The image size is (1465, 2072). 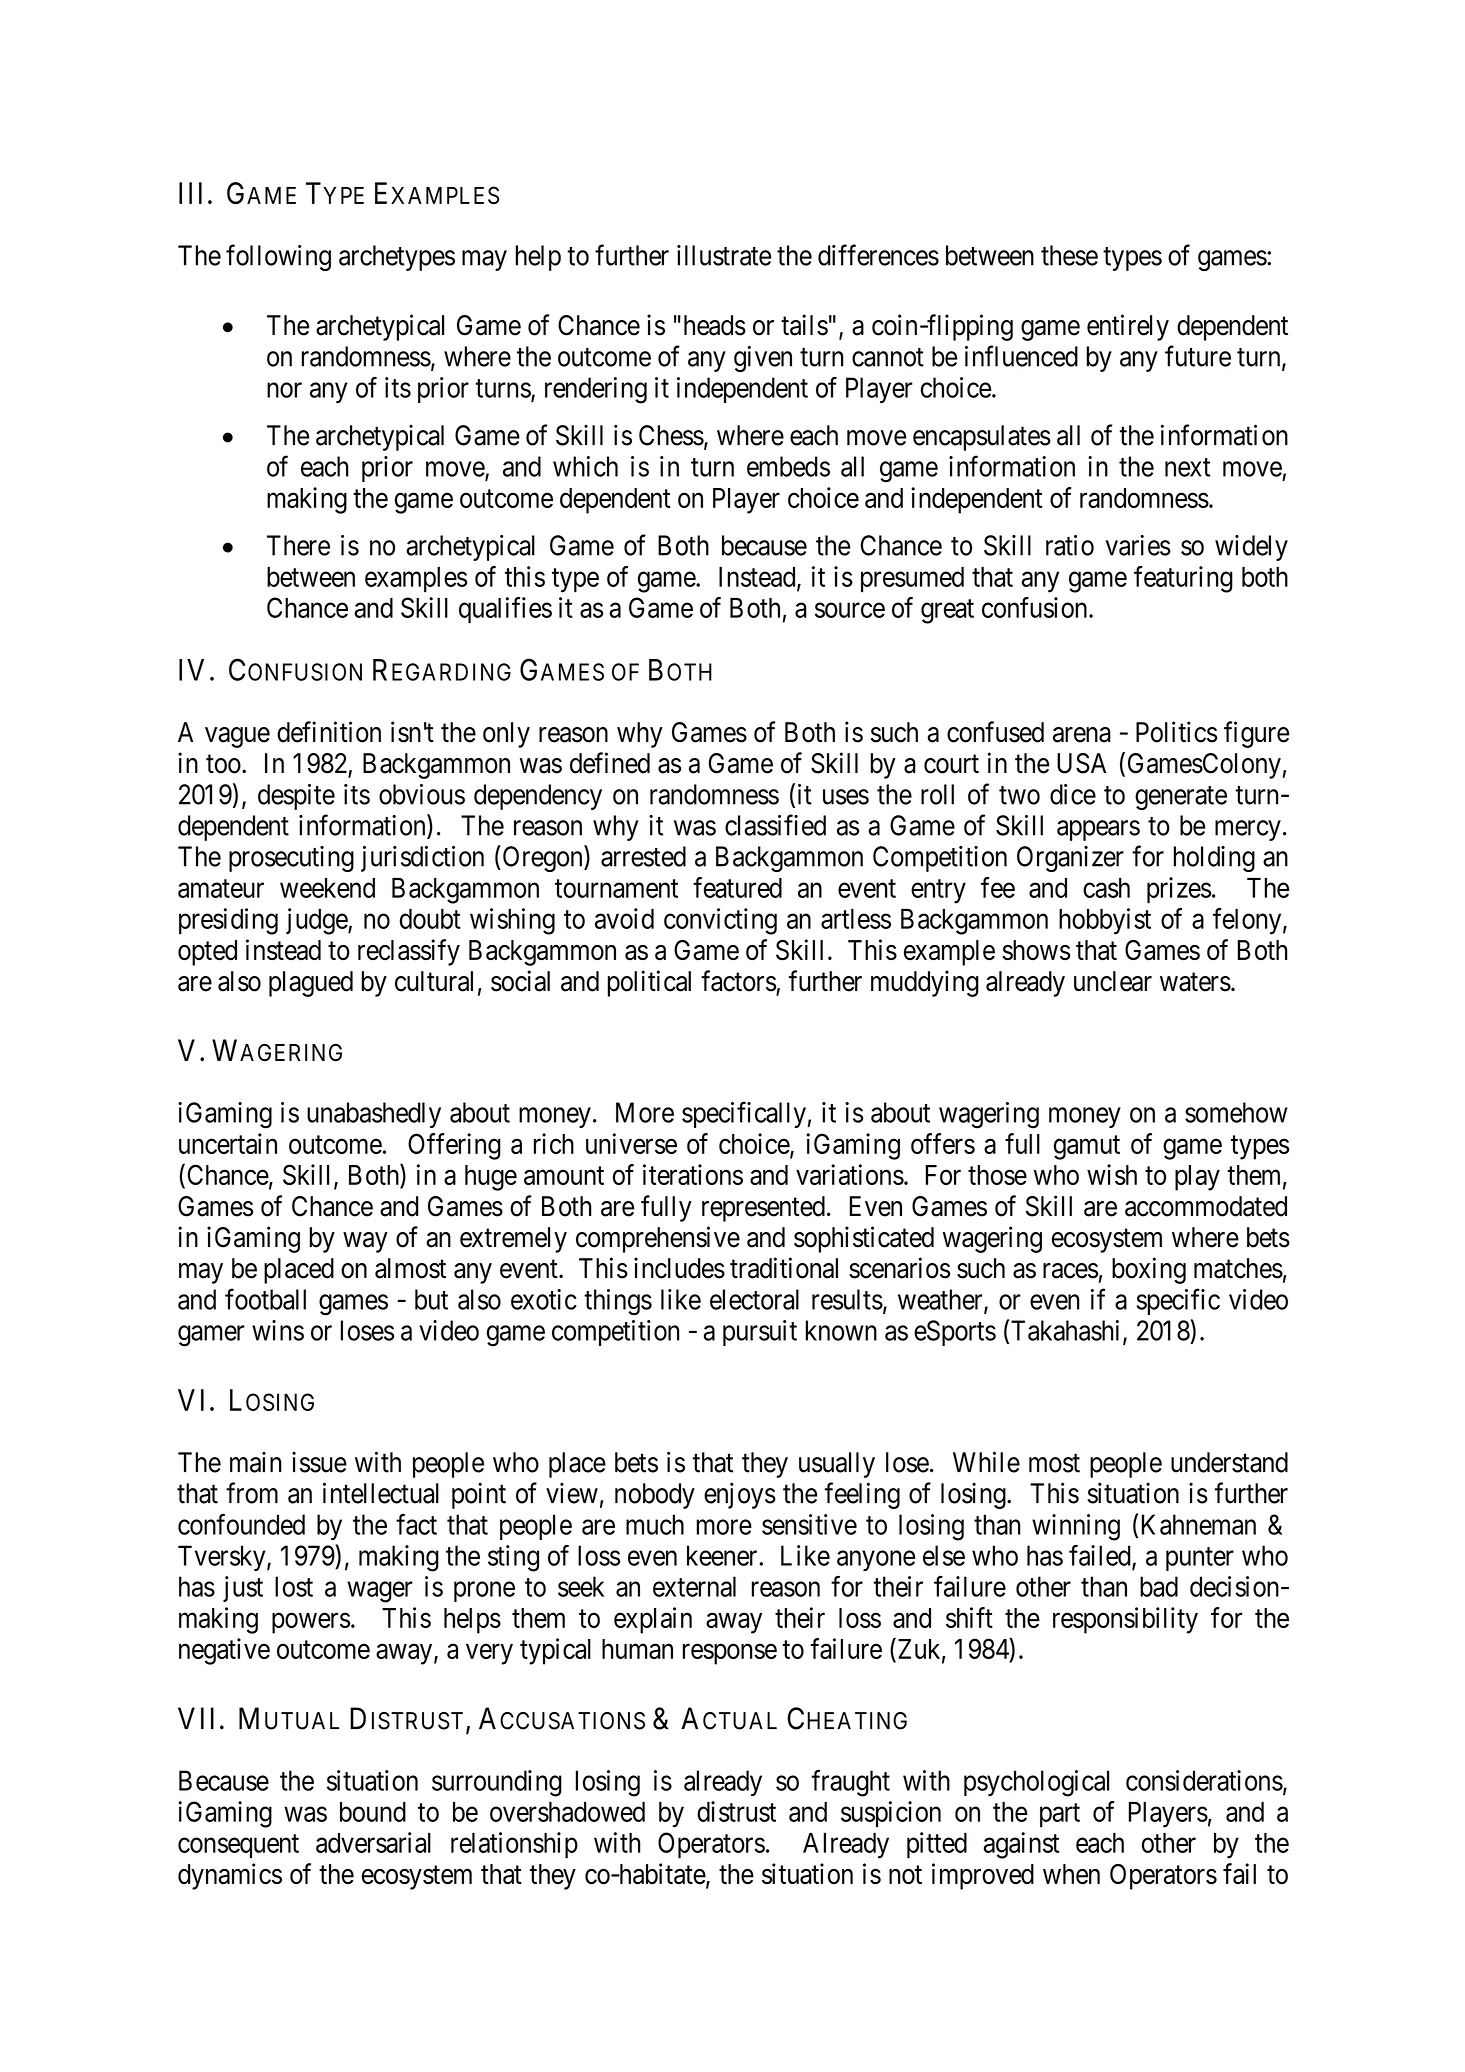 I want to click on these, so click(x=1069, y=255).
